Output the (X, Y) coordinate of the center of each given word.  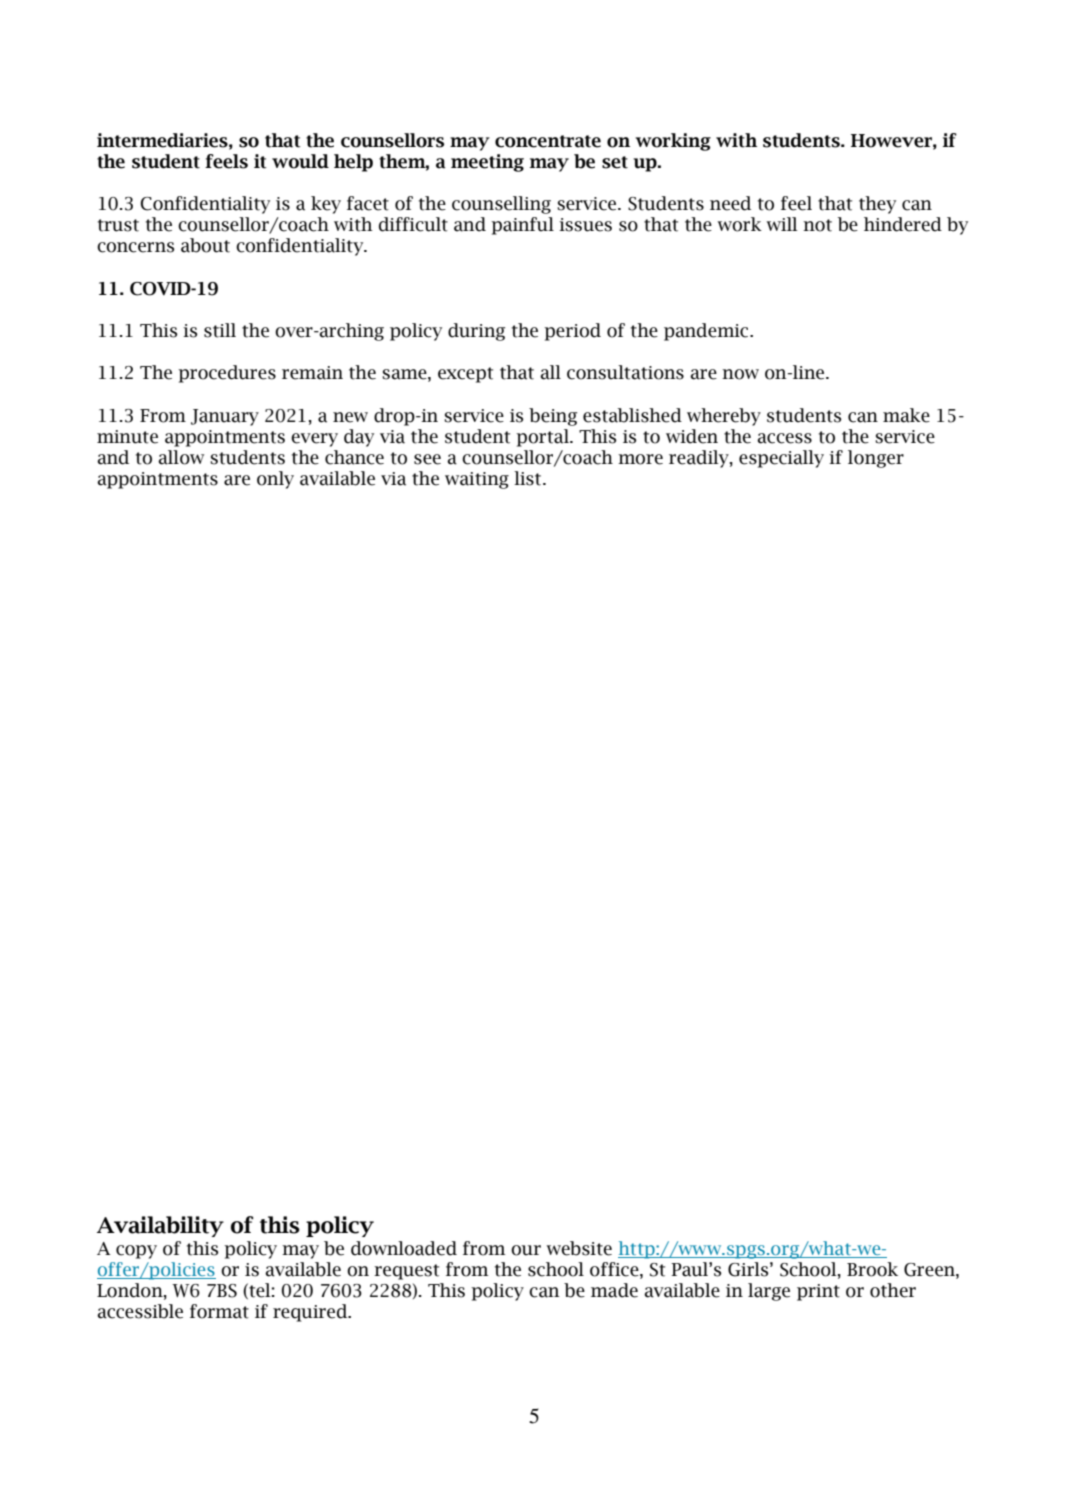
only (275, 480)
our (526, 1250)
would (300, 161)
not (817, 225)
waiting (477, 480)
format (219, 1311)
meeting (487, 163)
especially (781, 459)
